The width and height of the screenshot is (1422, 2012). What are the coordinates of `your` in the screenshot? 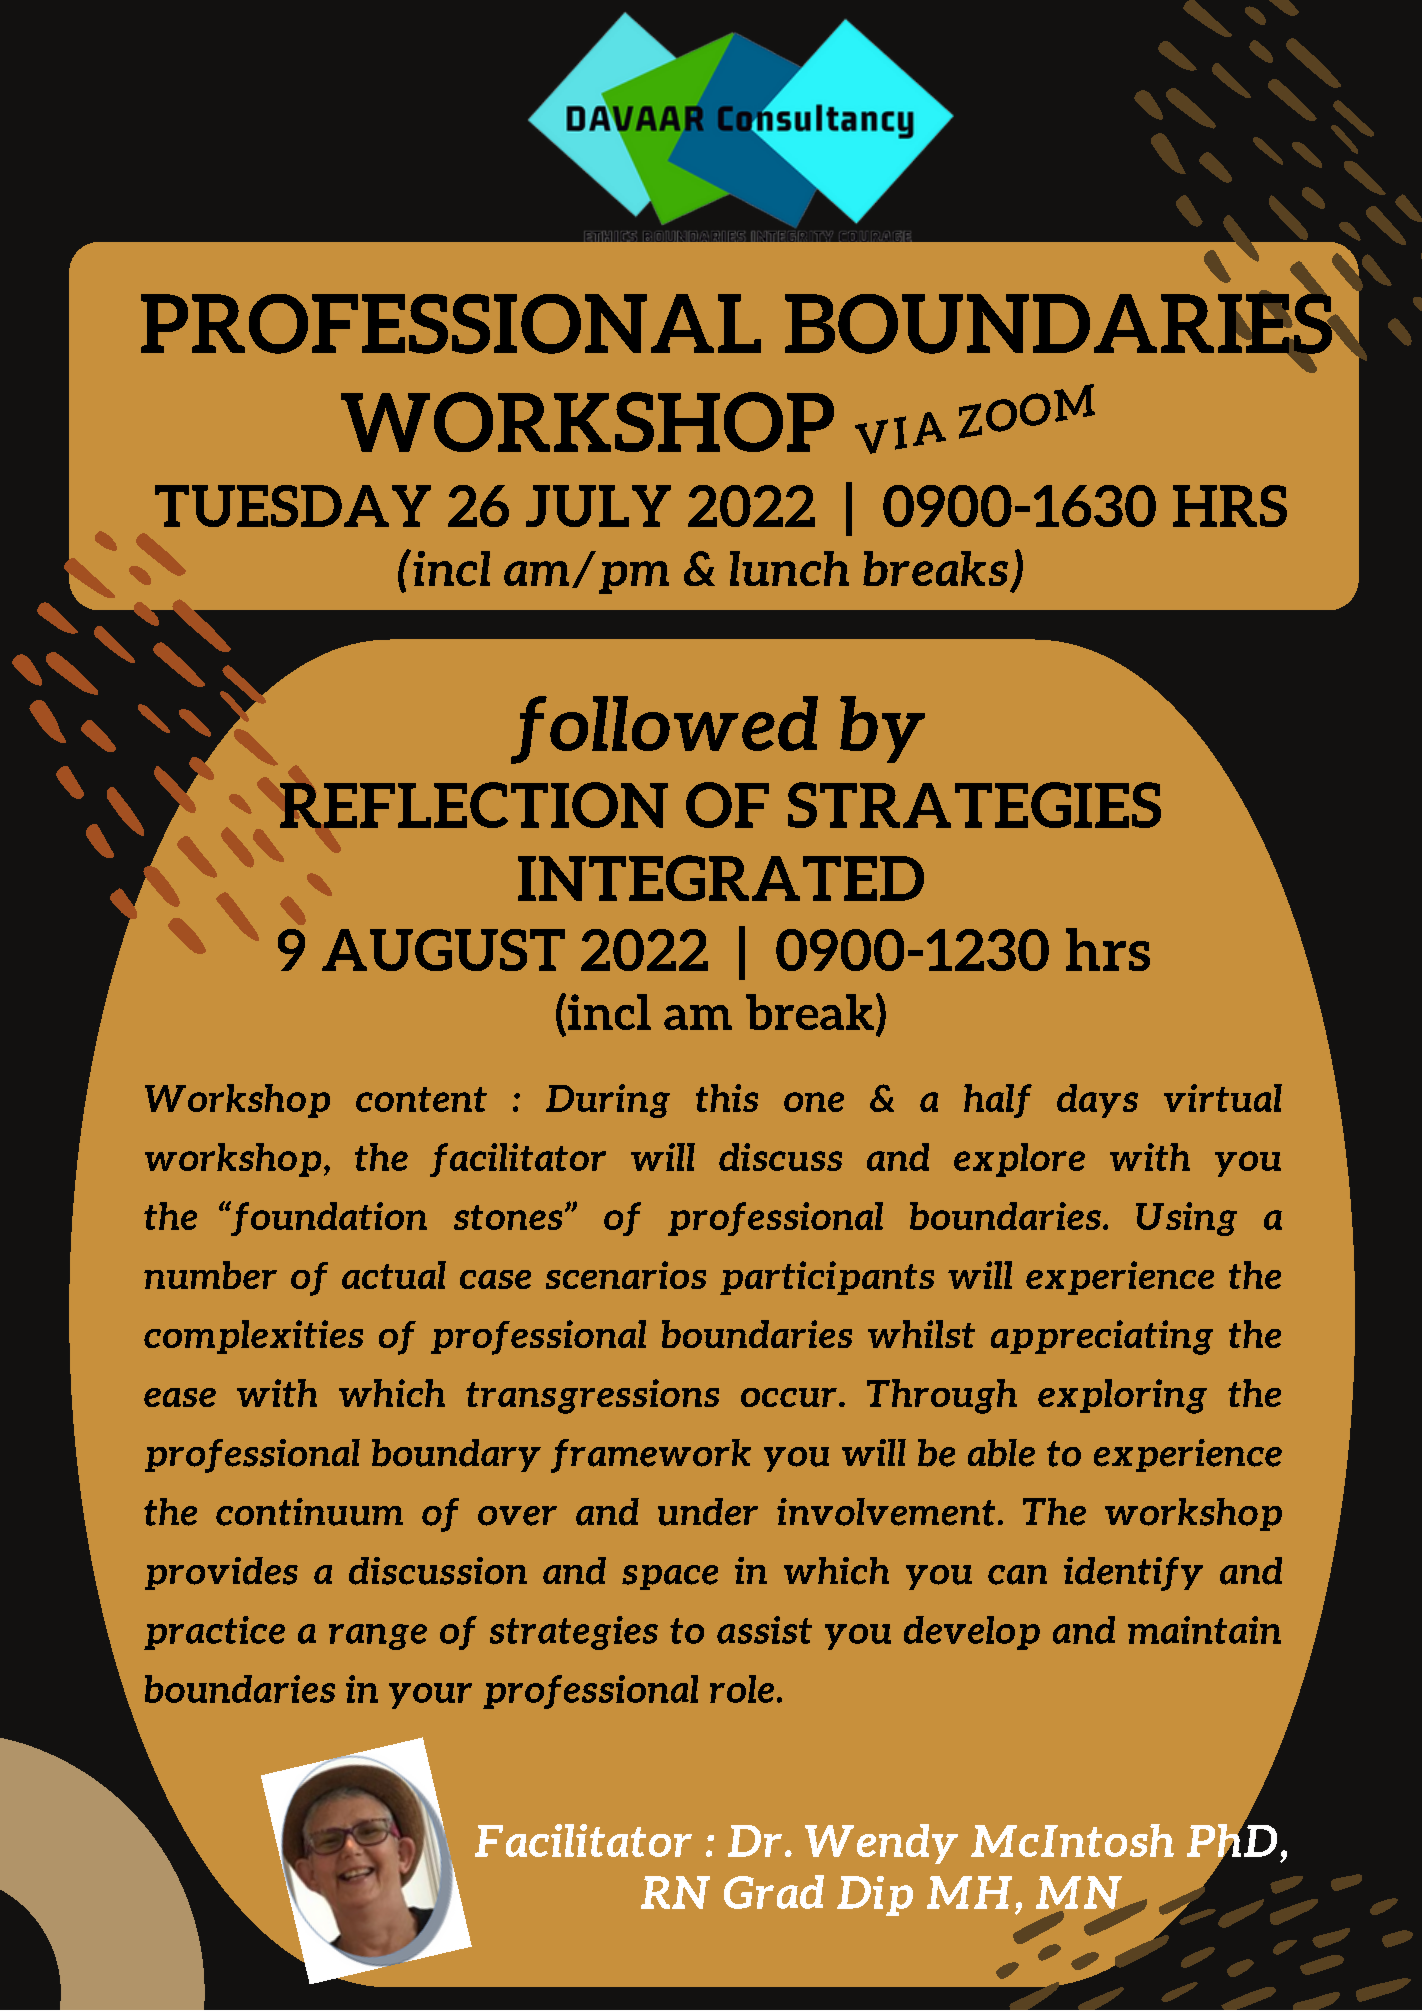 It's located at (430, 1696).
